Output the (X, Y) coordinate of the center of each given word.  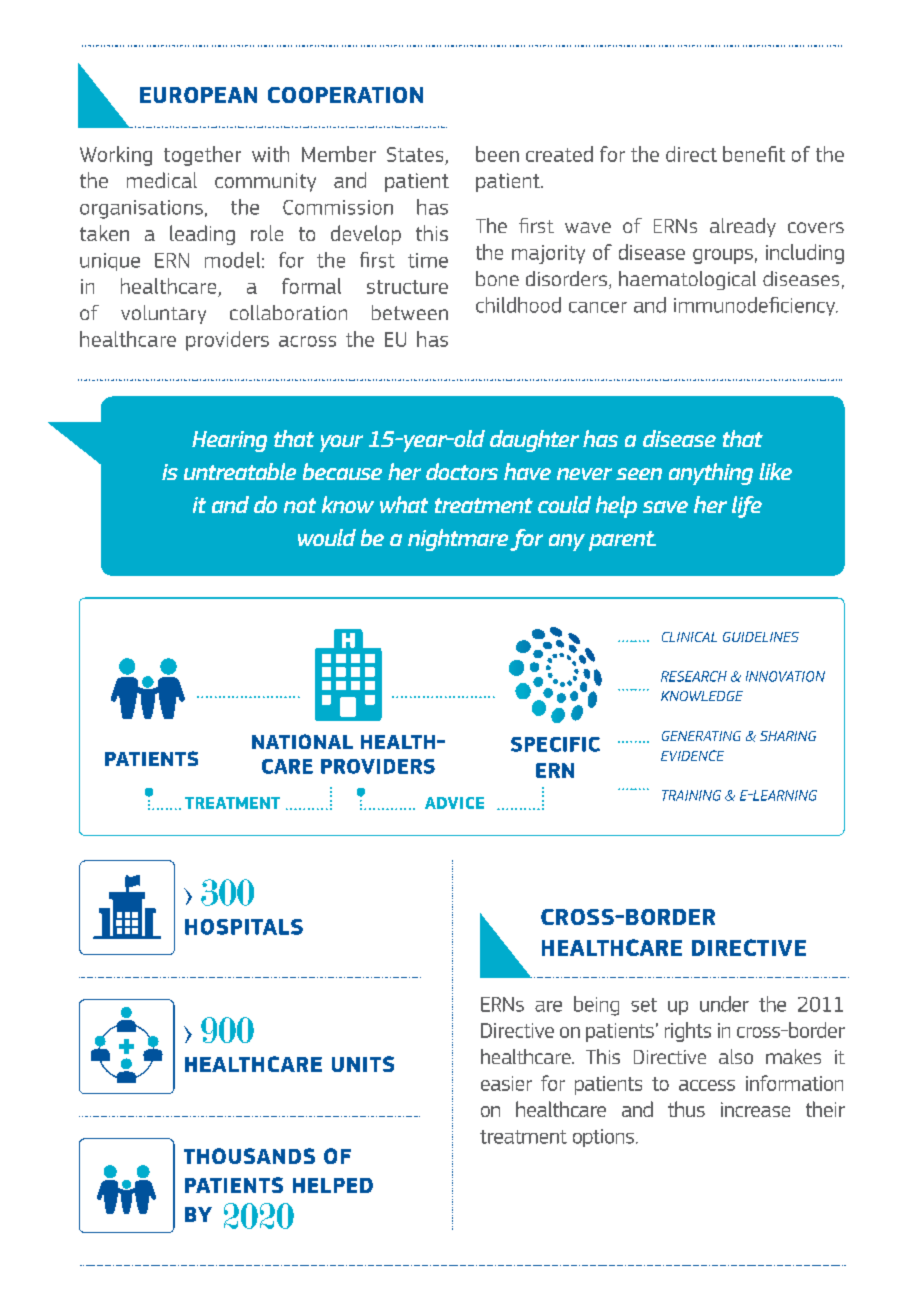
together (202, 156)
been (497, 154)
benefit (754, 154)
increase (755, 1109)
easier (506, 1083)
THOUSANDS (249, 1156)
